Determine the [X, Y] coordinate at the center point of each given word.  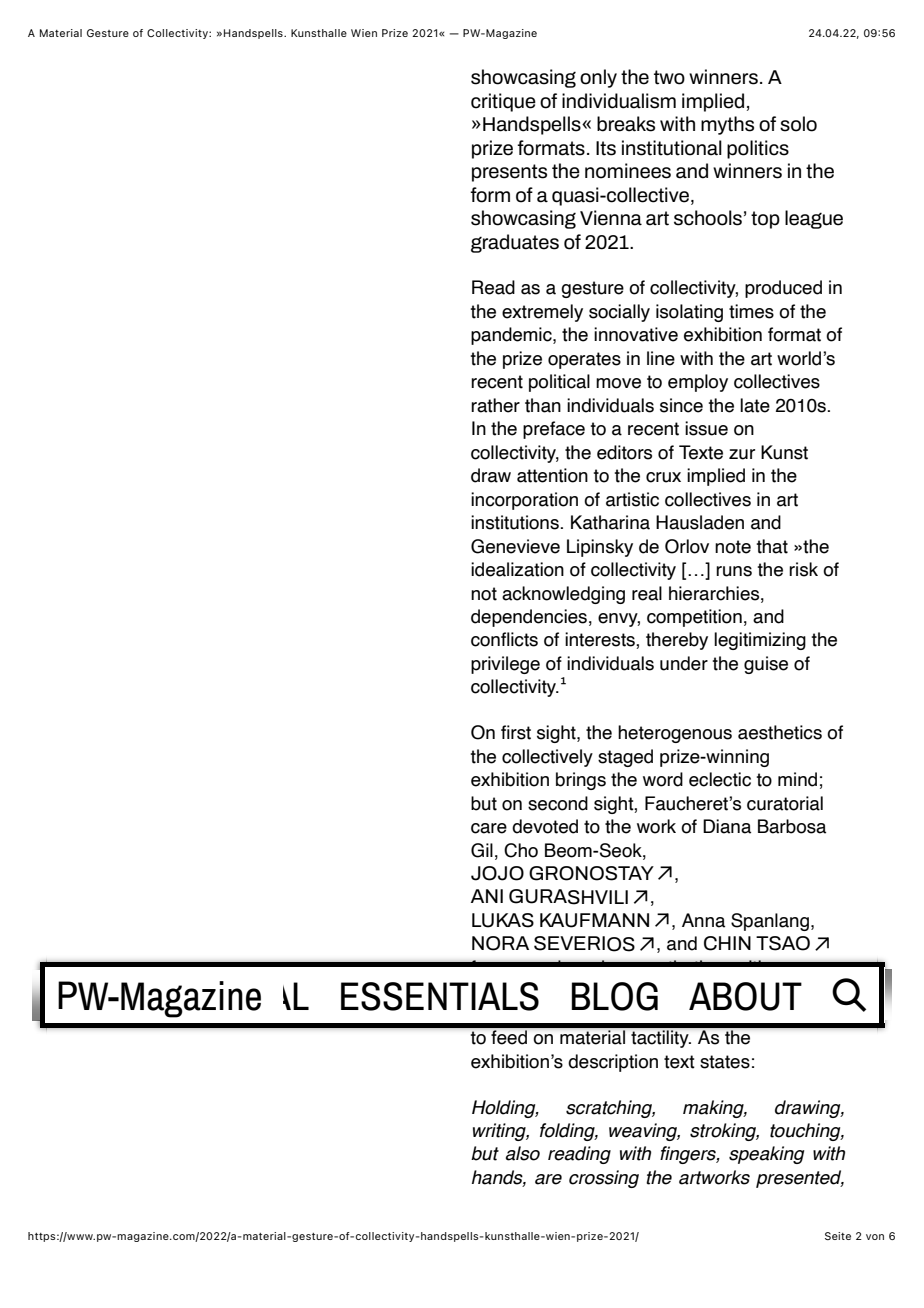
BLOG [614, 996]
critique [503, 102]
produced [783, 289]
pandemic [512, 336]
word [663, 779]
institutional [672, 148]
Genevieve [515, 546]
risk [803, 569]
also [523, 1153]
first [516, 732]
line [661, 358]
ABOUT [745, 996]
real [647, 593]
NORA [500, 943]
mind [797, 779]
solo [798, 124]
